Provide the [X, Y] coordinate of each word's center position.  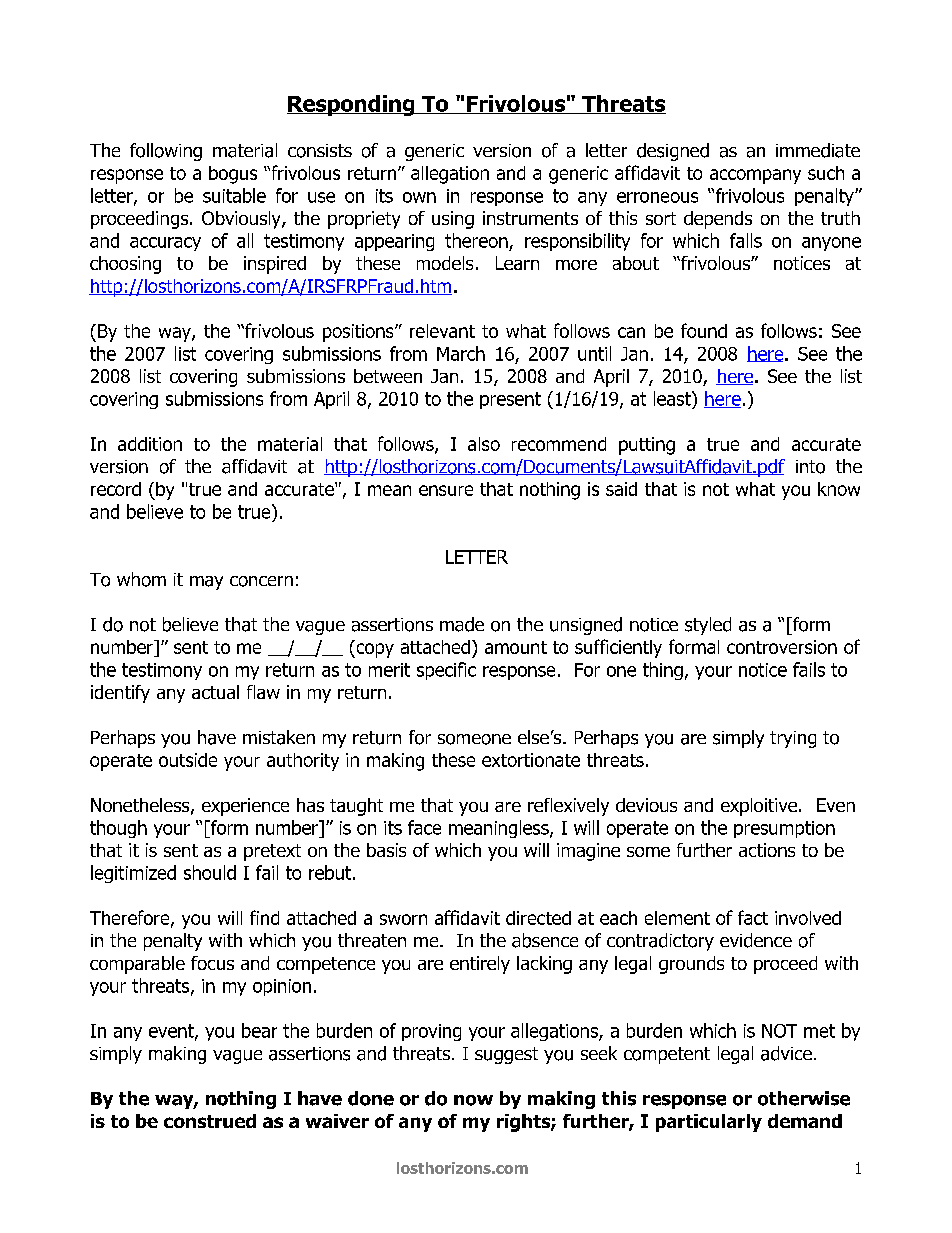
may [206, 583]
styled [708, 626]
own [419, 197]
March [461, 353]
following [166, 152]
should [210, 872]
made [462, 624]
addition [150, 444]
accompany [755, 176]
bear [259, 1030]
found [704, 330]
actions [767, 850]
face [424, 827]
